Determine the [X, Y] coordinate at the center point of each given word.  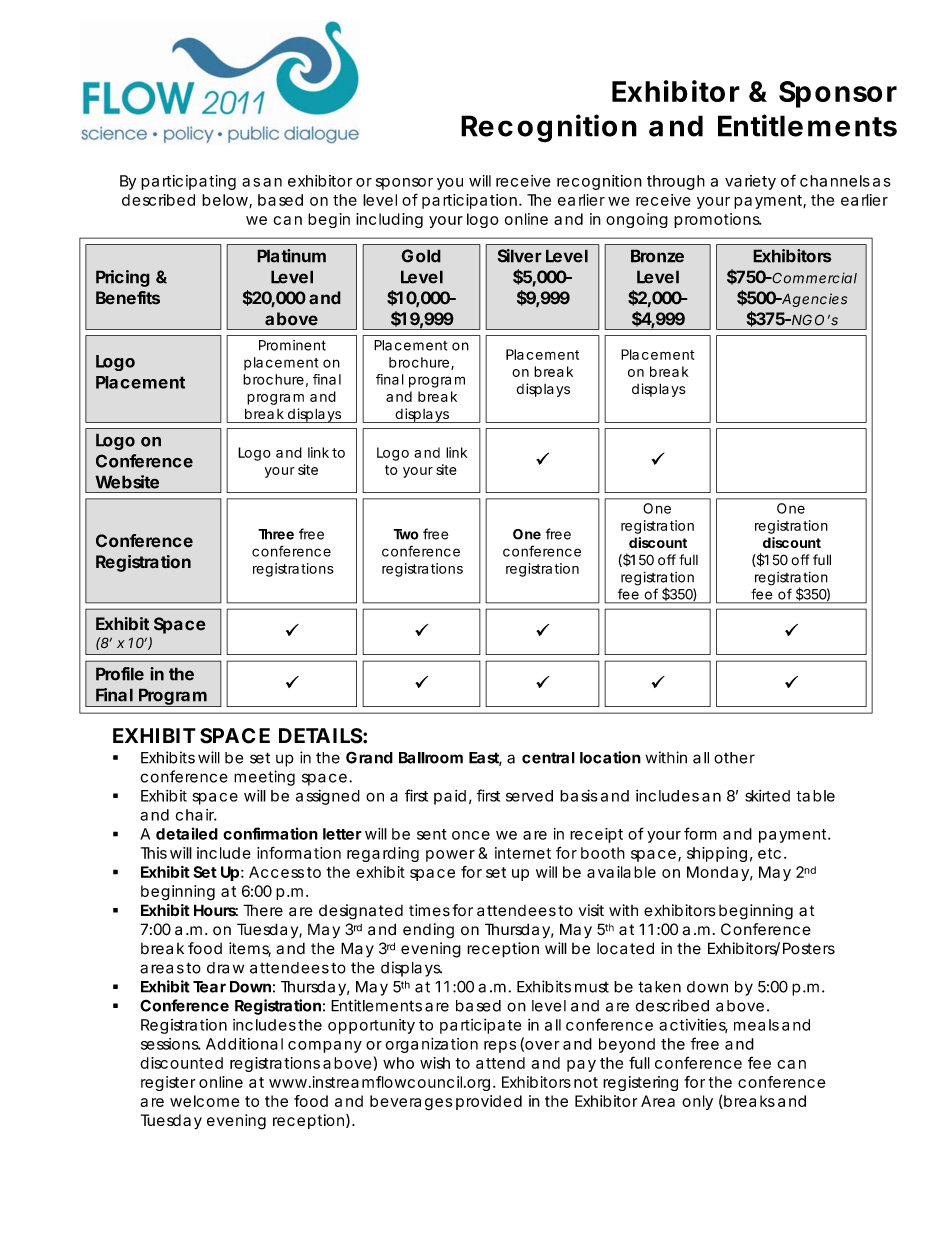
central [548, 758]
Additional [244, 1044]
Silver [520, 256]
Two [406, 534]
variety [750, 182]
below [225, 200]
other [734, 758]
